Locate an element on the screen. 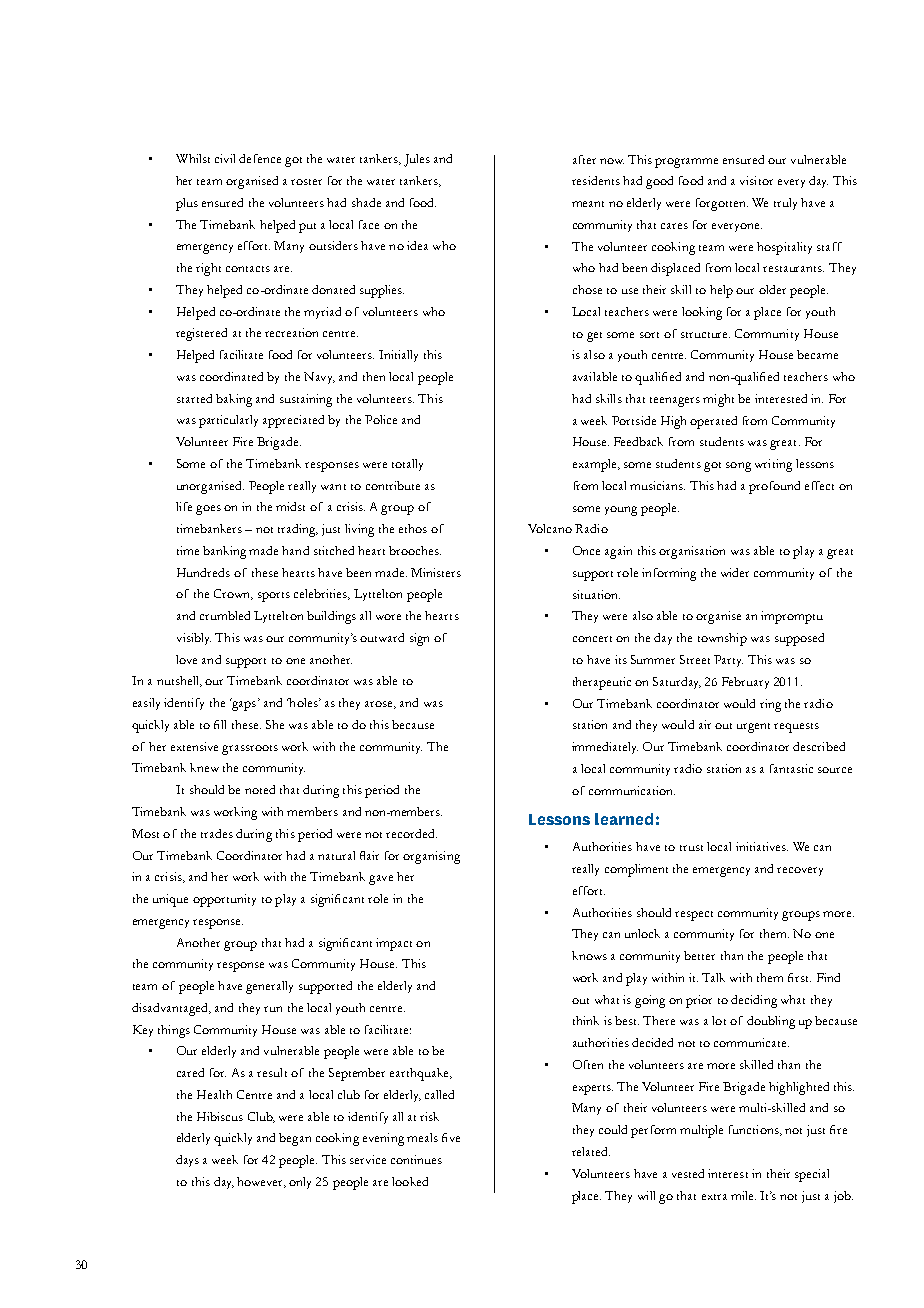  five is located at coordinates (451, 1137).
